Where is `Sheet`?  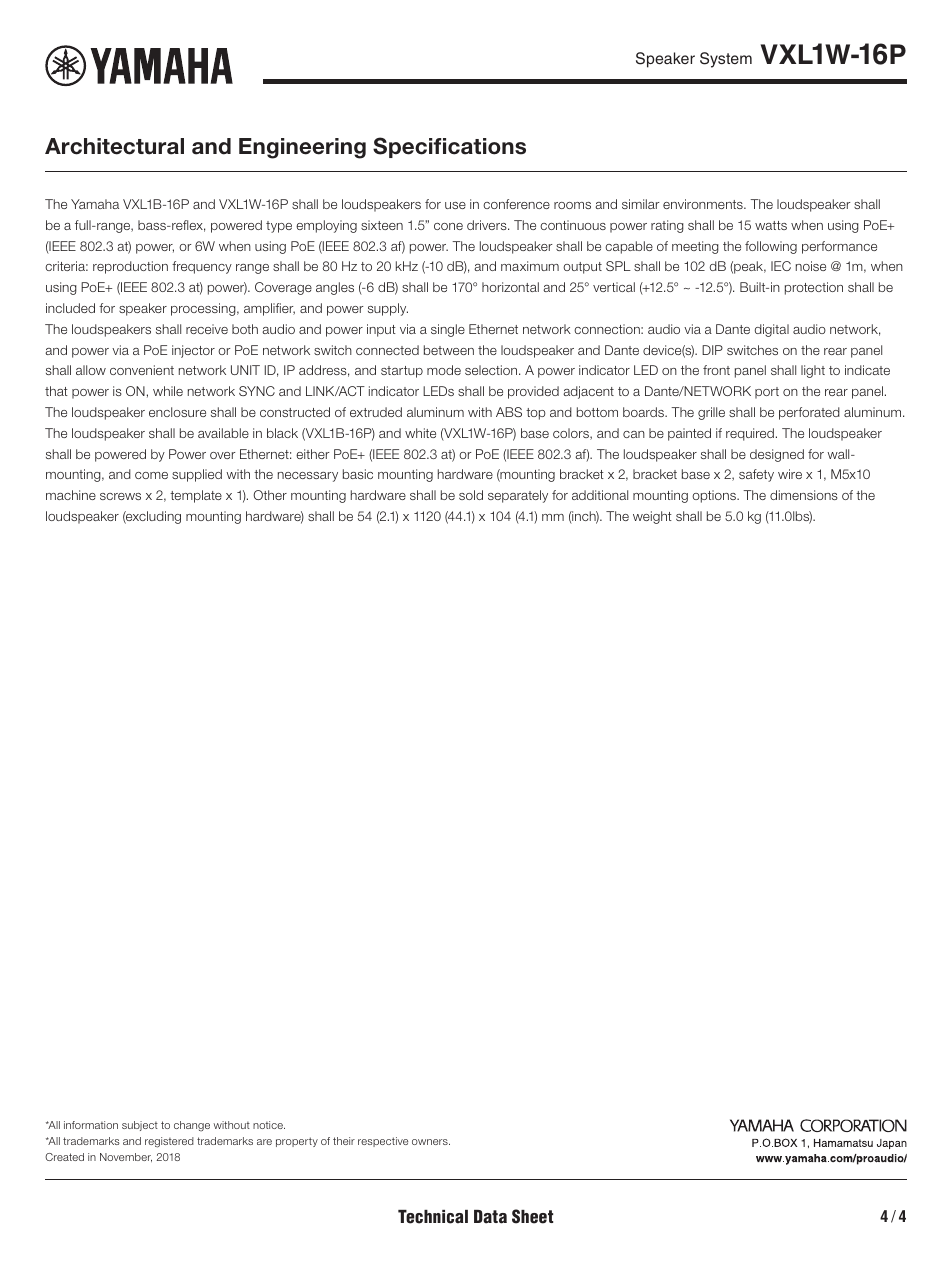 Sheet is located at coordinates (532, 1216).
